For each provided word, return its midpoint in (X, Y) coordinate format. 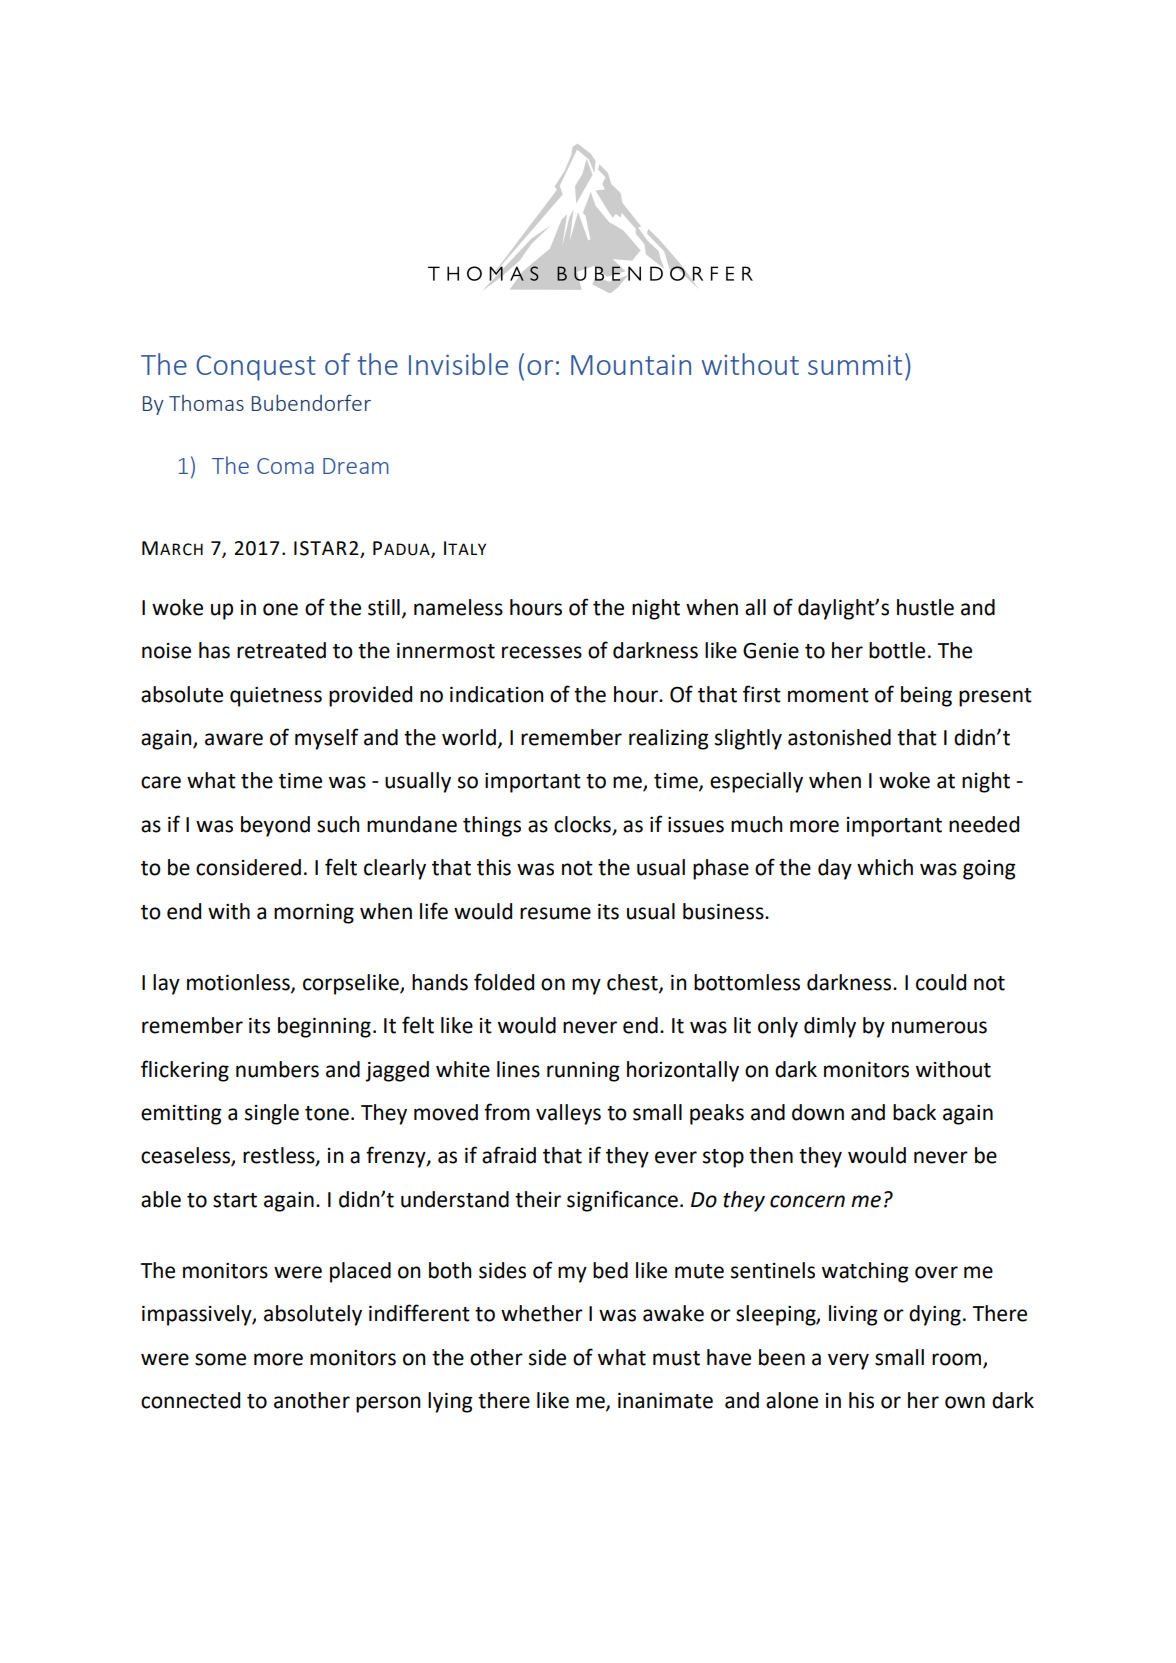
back (914, 1112)
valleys (568, 1114)
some (220, 1359)
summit (855, 364)
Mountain (631, 364)
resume (555, 913)
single (272, 1114)
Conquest (256, 368)
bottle (897, 650)
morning (314, 914)
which (885, 867)
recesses (542, 652)
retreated (281, 650)
